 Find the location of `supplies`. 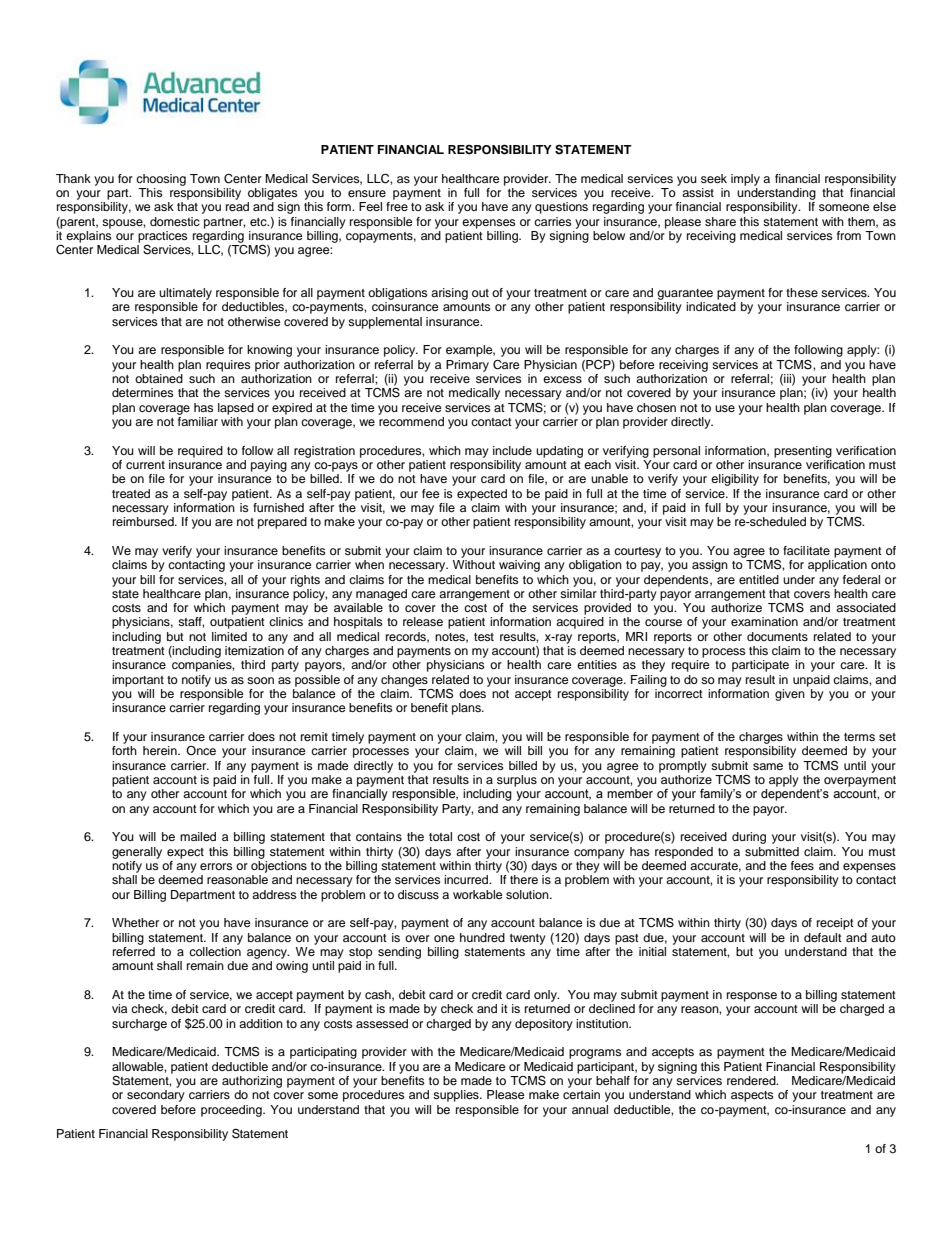

supplies is located at coordinates (457, 1096).
